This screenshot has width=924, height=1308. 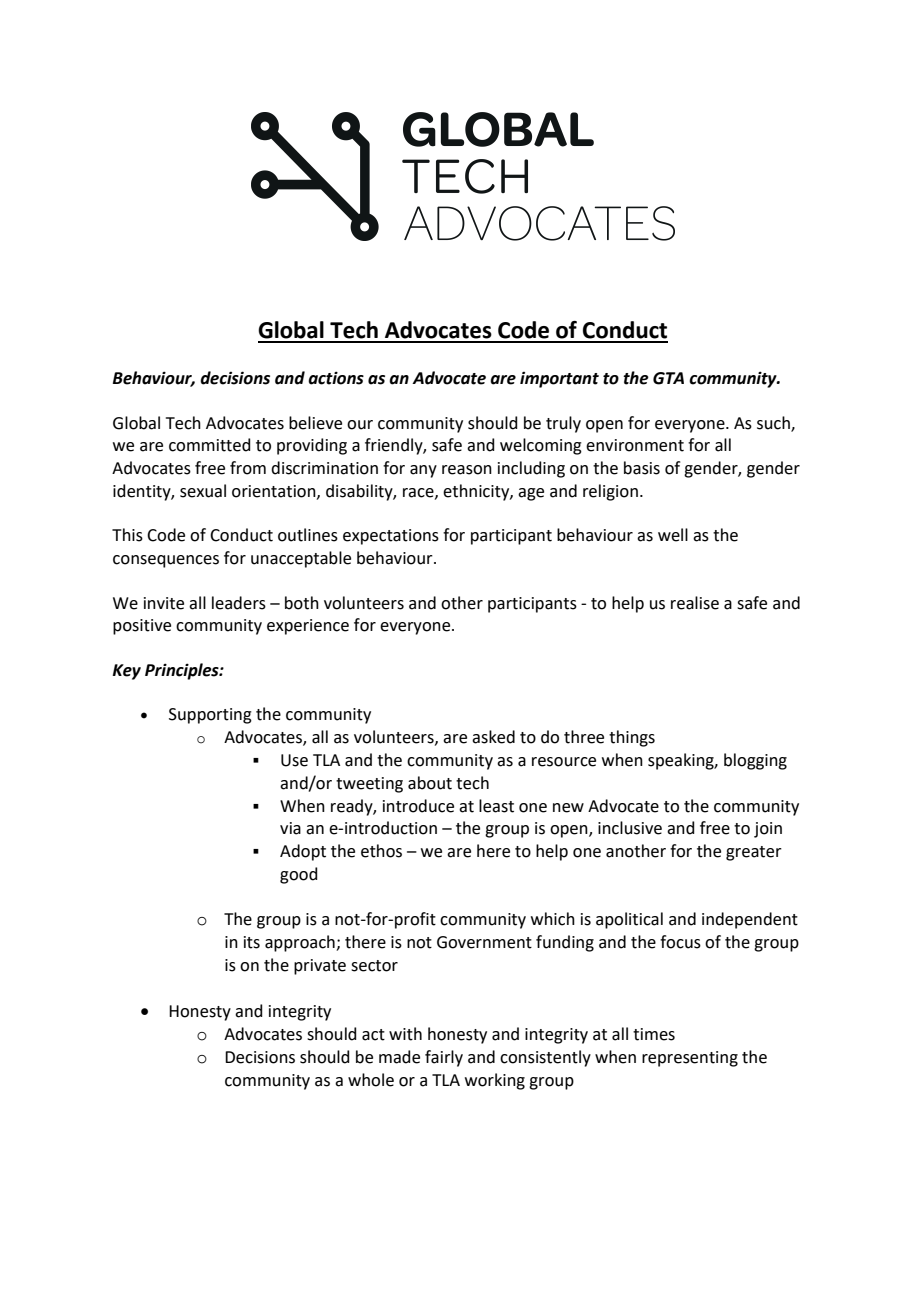 What do you see at coordinates (668, 378) in the screenshot?
I see `GTA` at bounding box center [668, 378].
